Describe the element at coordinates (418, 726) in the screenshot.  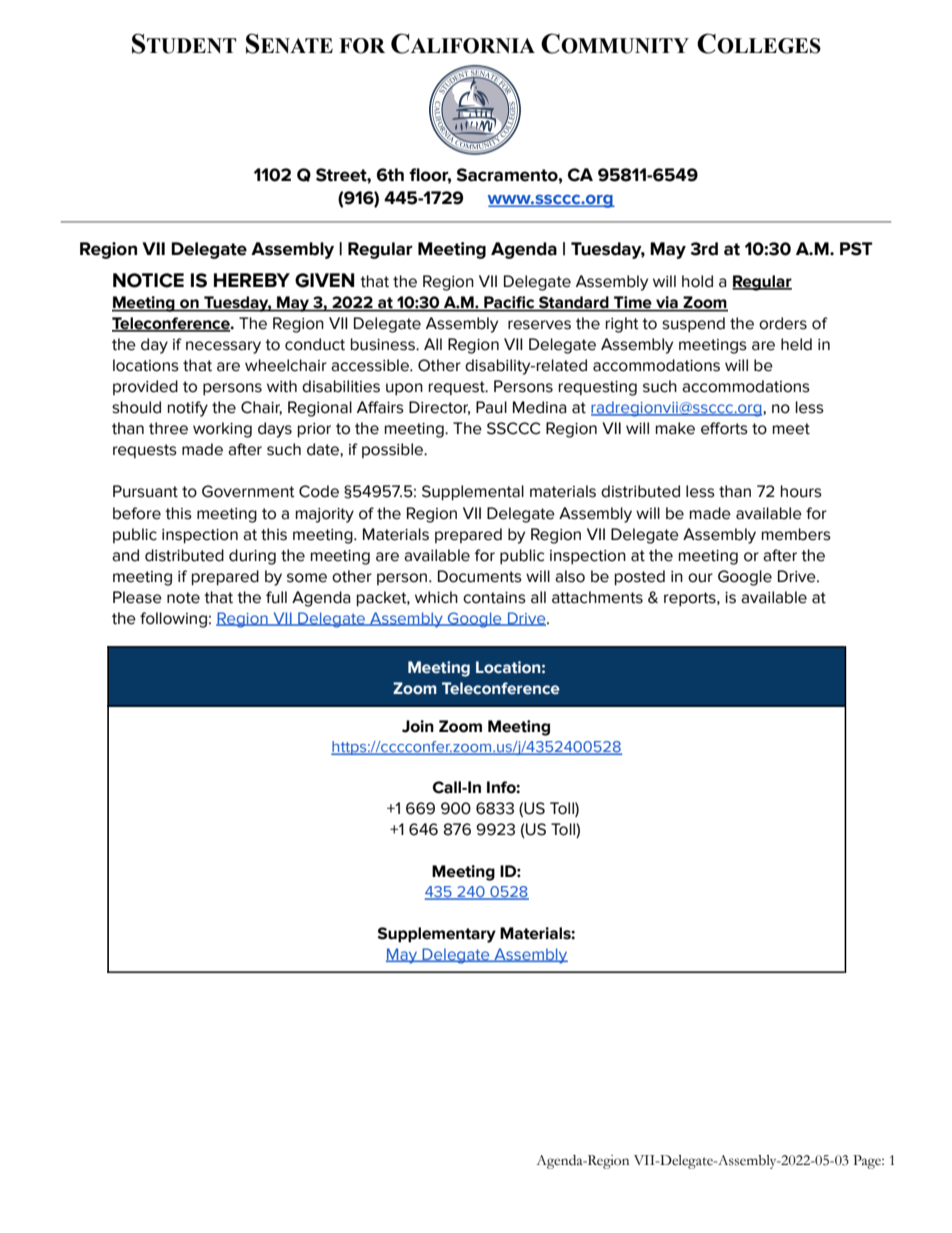
I see `Join` at that location.
